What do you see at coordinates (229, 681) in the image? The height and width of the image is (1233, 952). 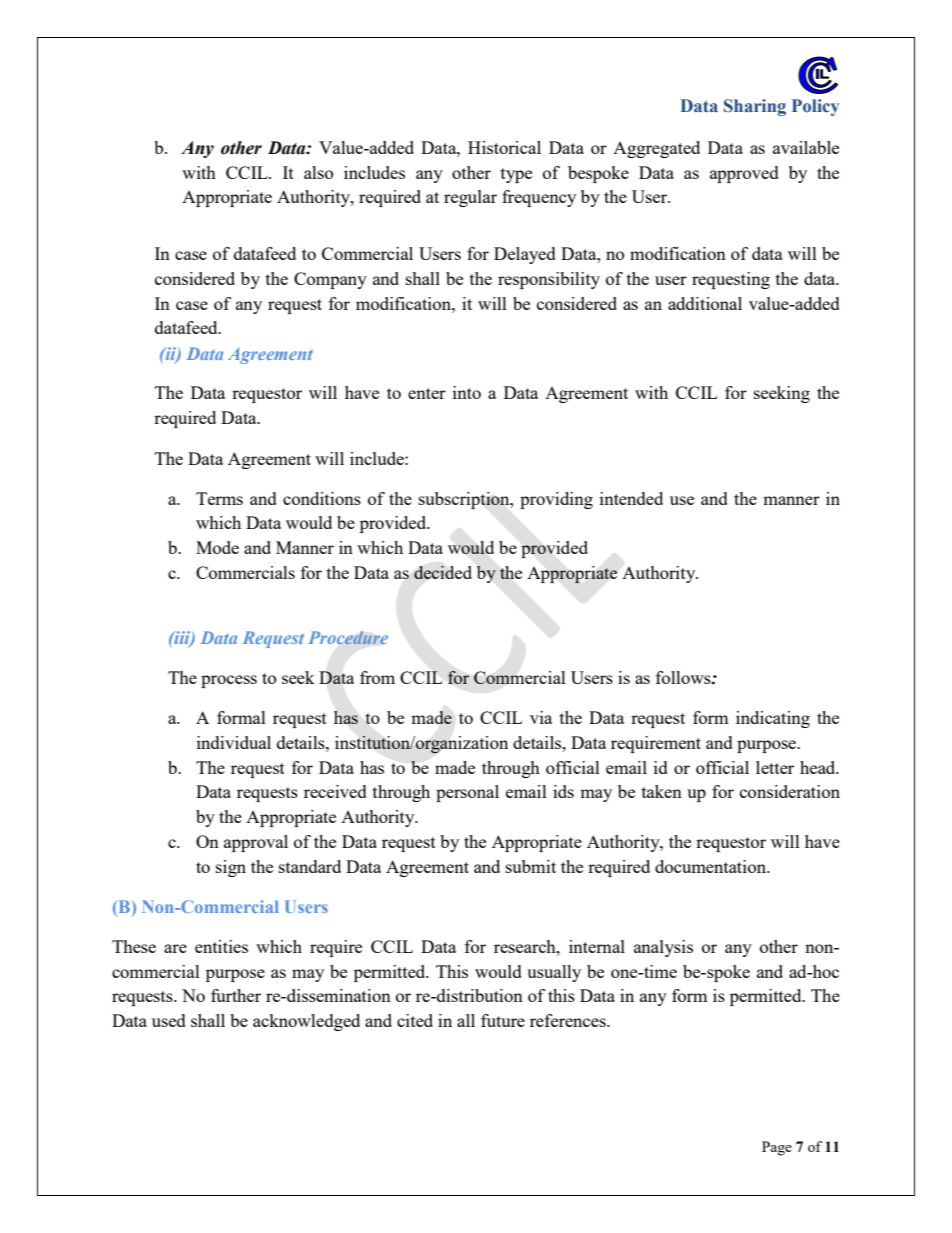 I see `process` at bounding box center [229, 681].
